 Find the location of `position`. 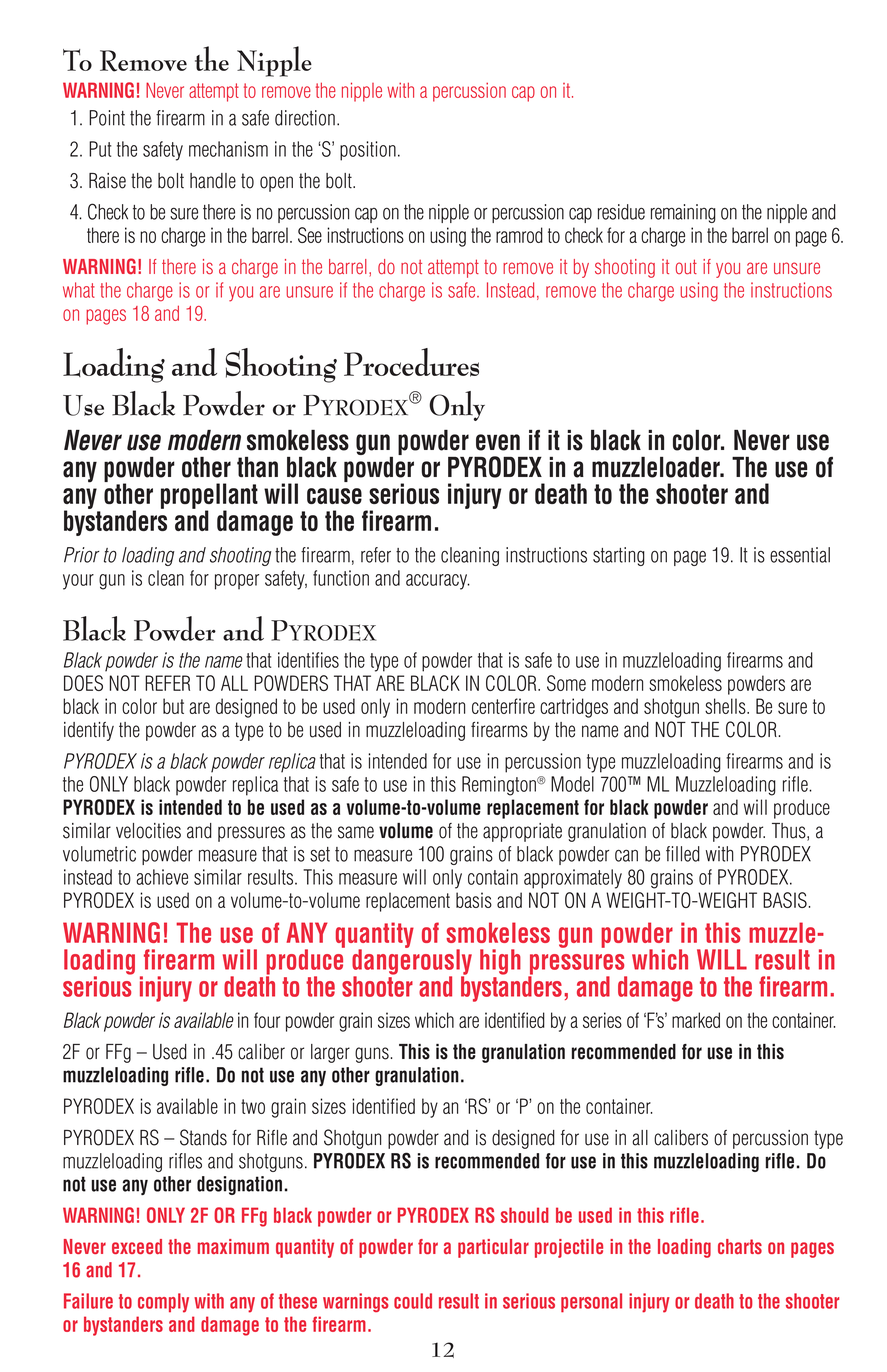

position is located at coordinates (368, 151).
